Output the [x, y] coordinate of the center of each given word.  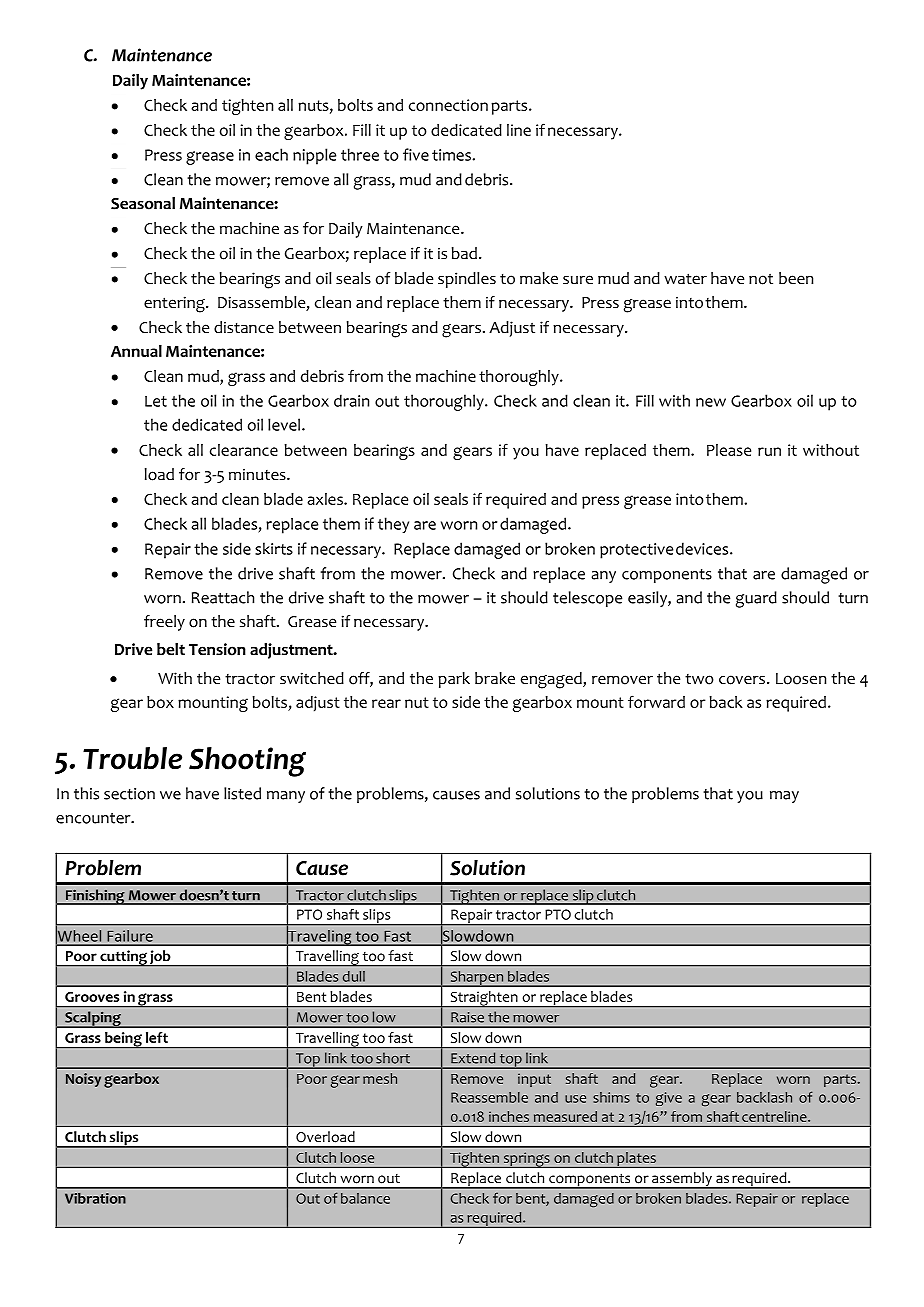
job [160, 958]
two [699, 679]
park [454, 680]
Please [729, 450]
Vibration [95, 1198]
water [685, 279]
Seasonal [143, 203]
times [452, 155]
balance [365, 1198]
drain [351, 400]
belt [171, 649]
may [784, 797]
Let [156, 401]
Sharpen [477, 978]
